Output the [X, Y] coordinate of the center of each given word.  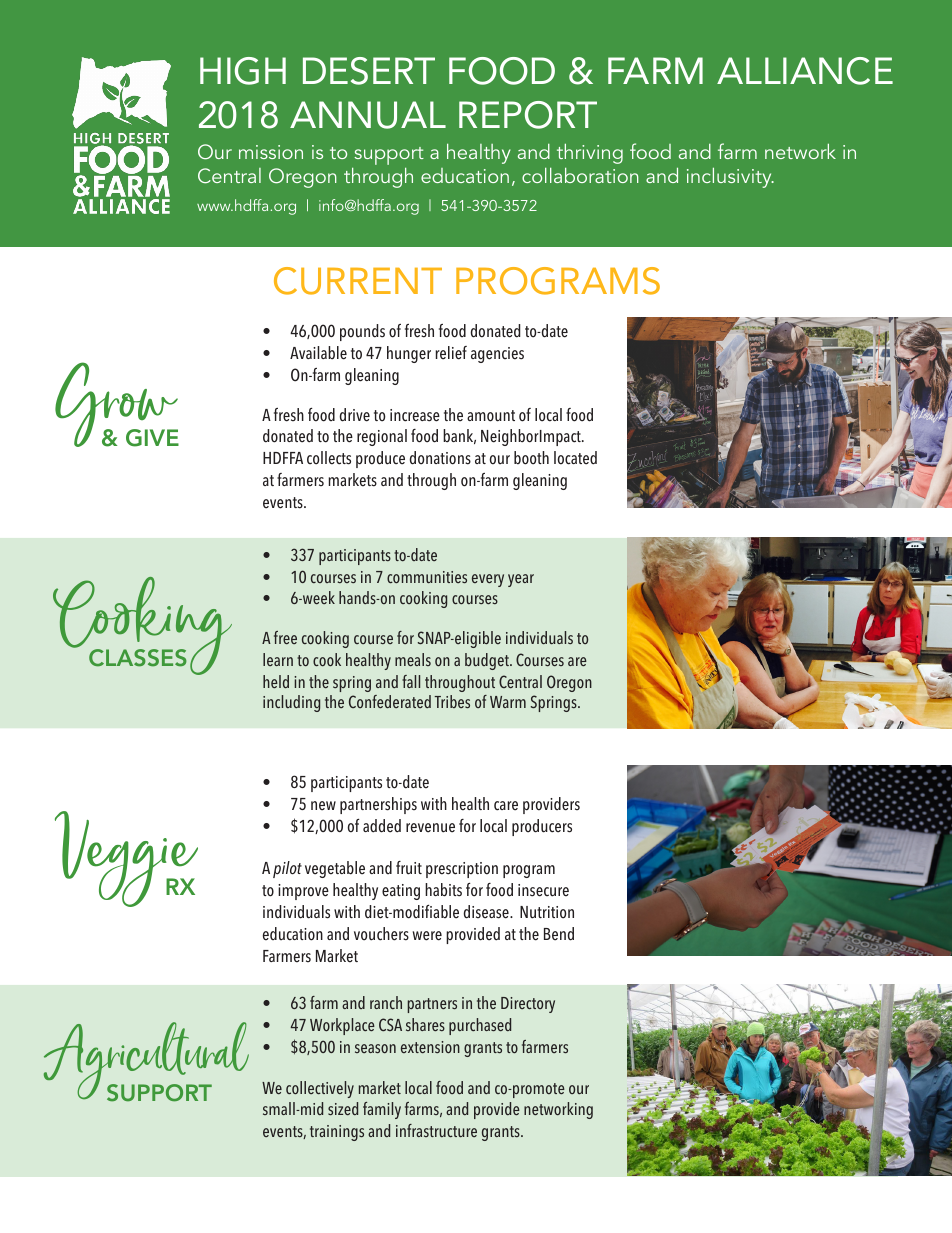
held [276, 681]
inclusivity [730, 177]
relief [451, 353]
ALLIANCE [805, 71]
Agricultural [146, 1062]
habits [443, 890]
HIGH [243, 71]
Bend [559, 934]
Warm [508, 702]
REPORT [528, 115]
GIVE [152, 438]
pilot [287, 869]
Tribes [452, 701]
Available [318, 353]
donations [440, 458]
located [575, 458]
